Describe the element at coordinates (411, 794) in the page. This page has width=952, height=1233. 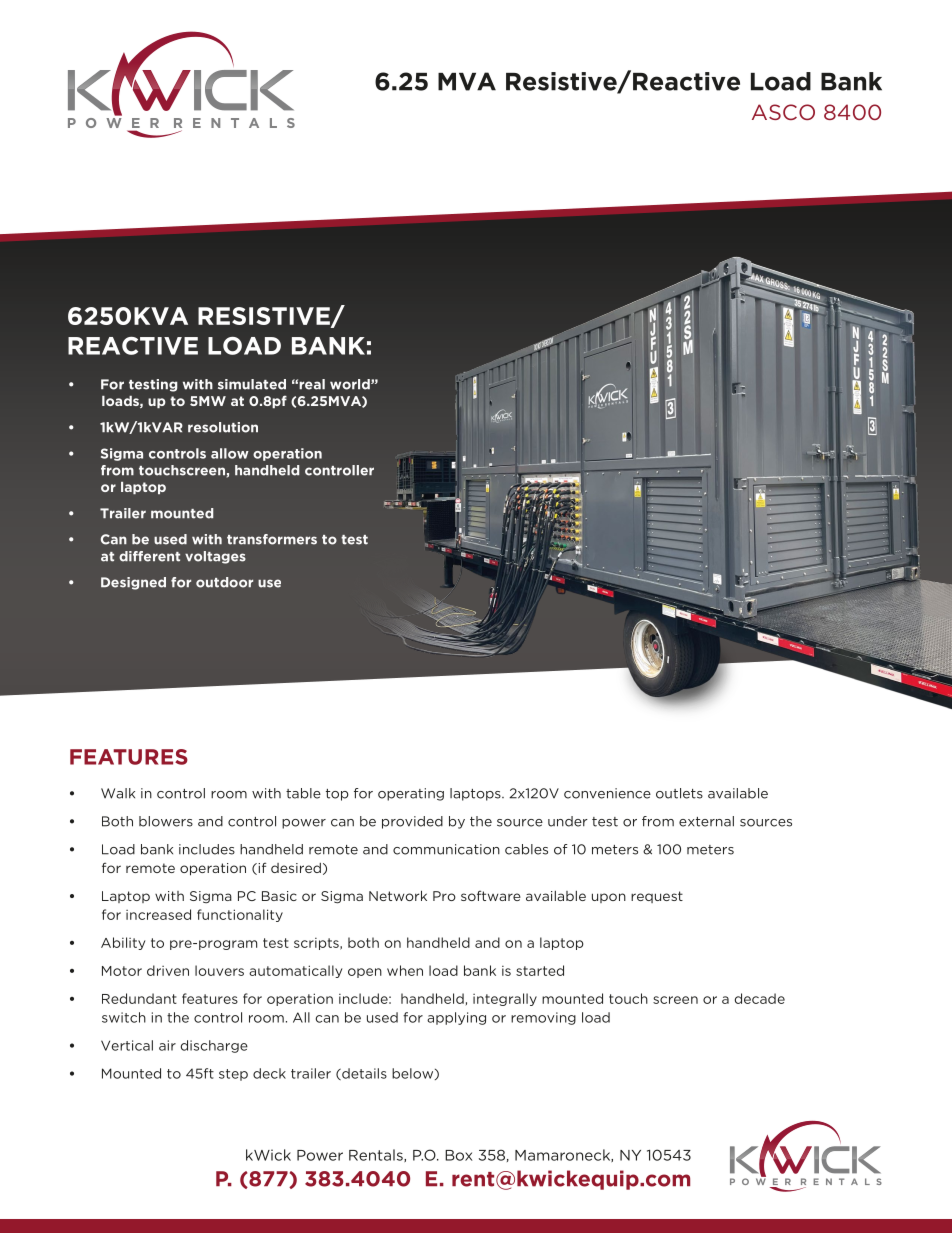
I see `operating` at that location.
